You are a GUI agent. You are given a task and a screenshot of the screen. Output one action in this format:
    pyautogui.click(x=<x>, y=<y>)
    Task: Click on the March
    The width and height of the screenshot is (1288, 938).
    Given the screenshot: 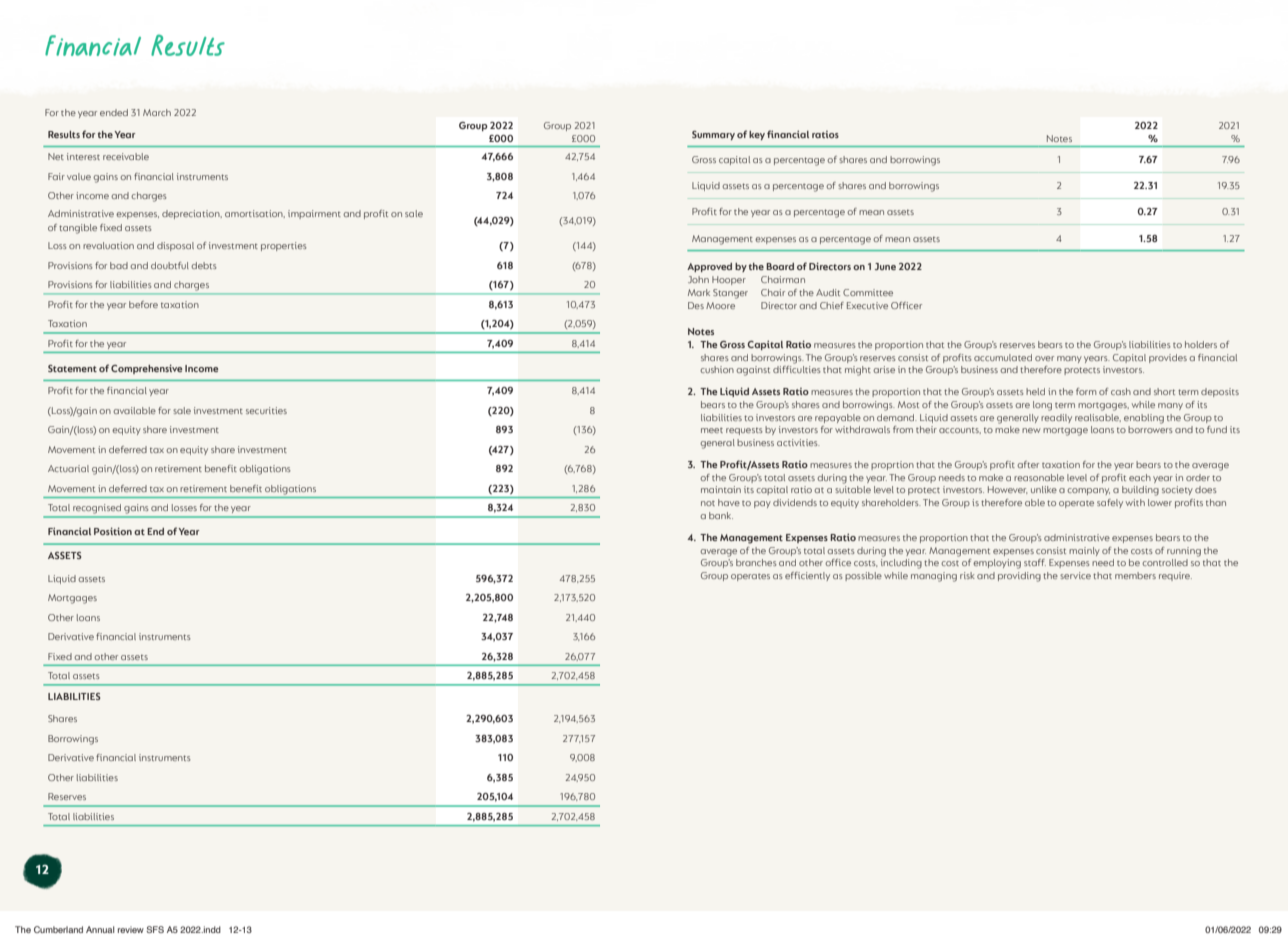 What is the action you would take?
    pyautogui.click(x=157, y=112)
